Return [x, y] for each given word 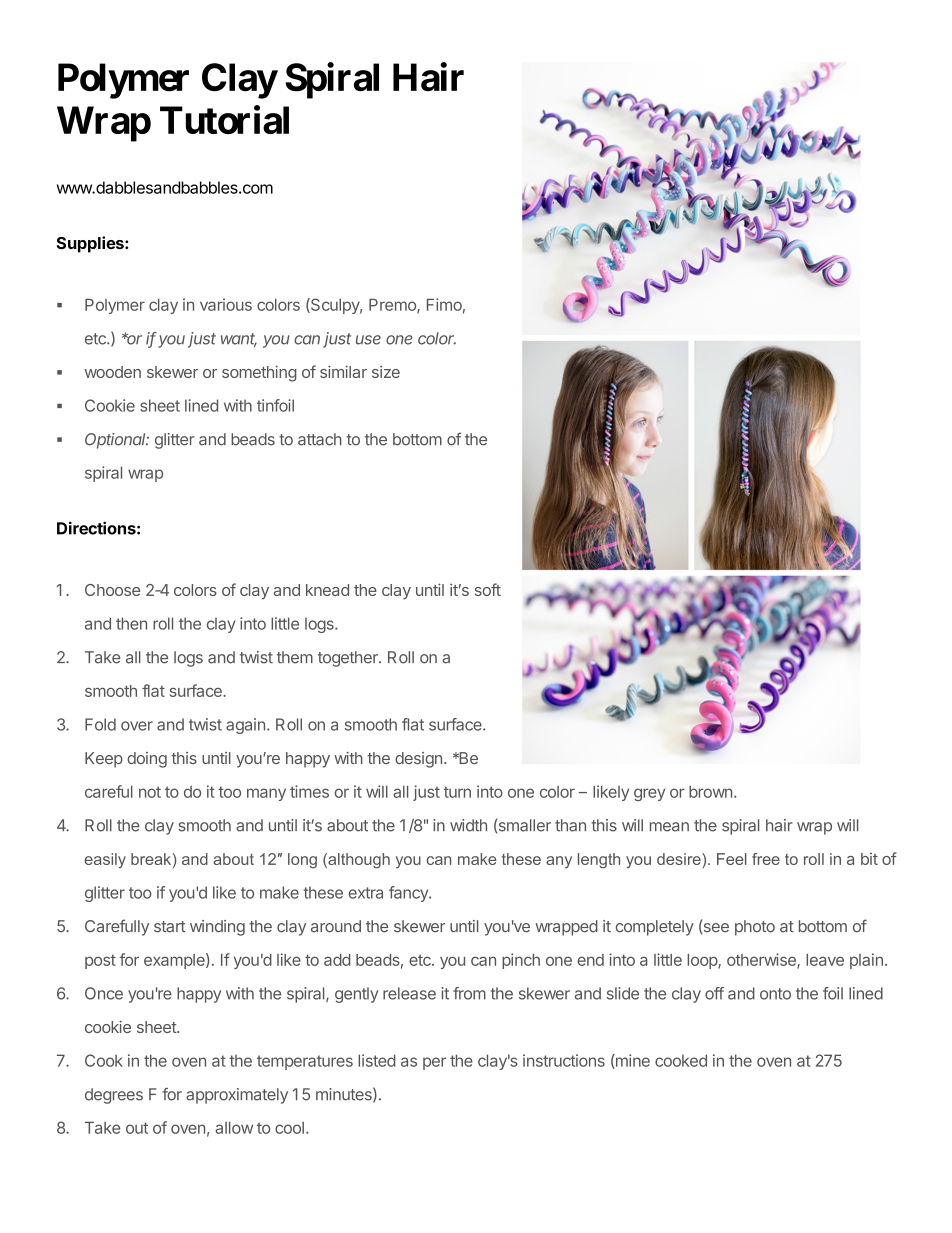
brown [710, 792]
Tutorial [224, 119]
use [368, 340]
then [131, 623]
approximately [237, 1096]
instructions [564, 1060]
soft [488, 589]
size [386, 371]
